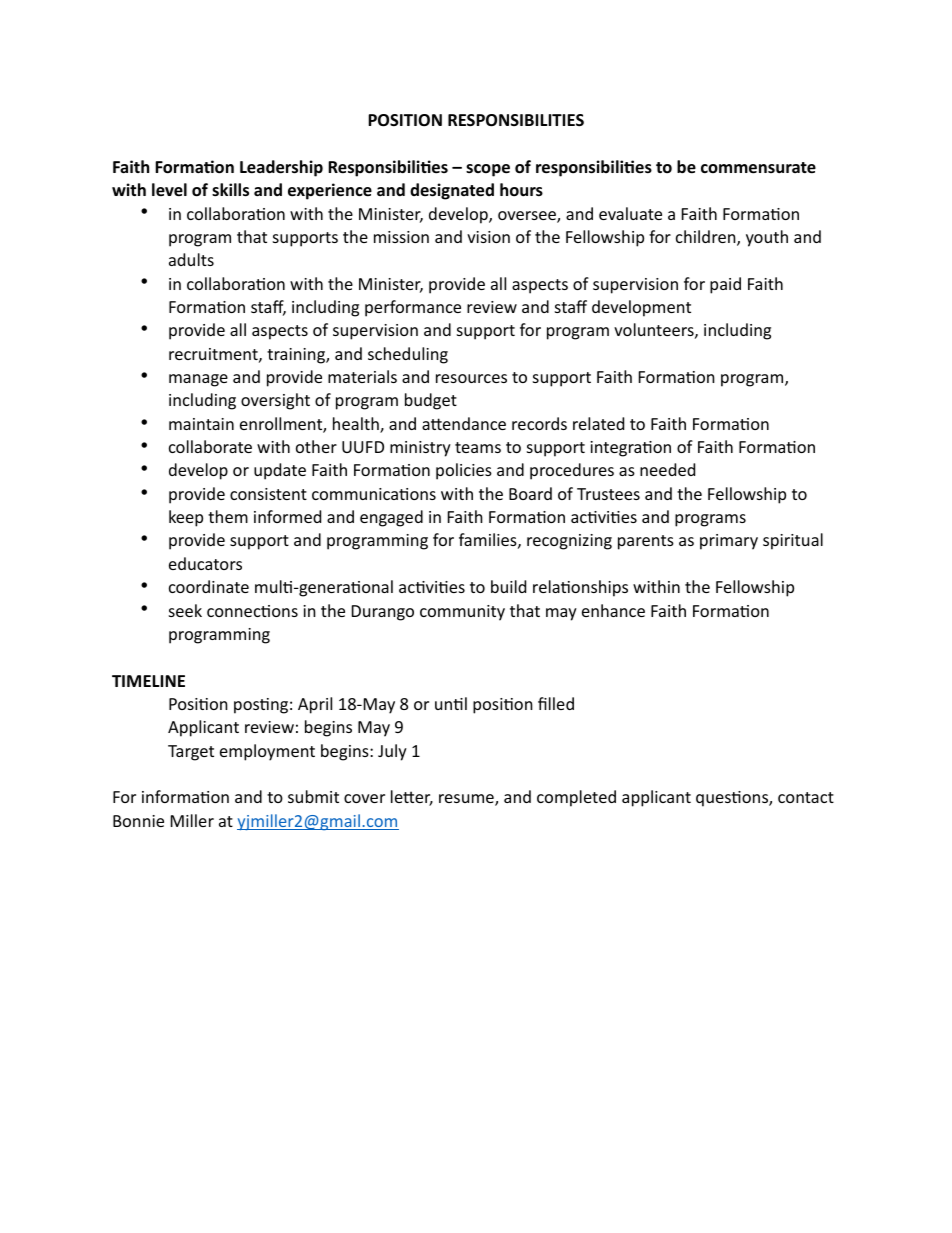 This page has width=952, height=1233. What do you see at coordinates (230, 190) in the page?
I see `skills` at bounding box center [230, 190].
